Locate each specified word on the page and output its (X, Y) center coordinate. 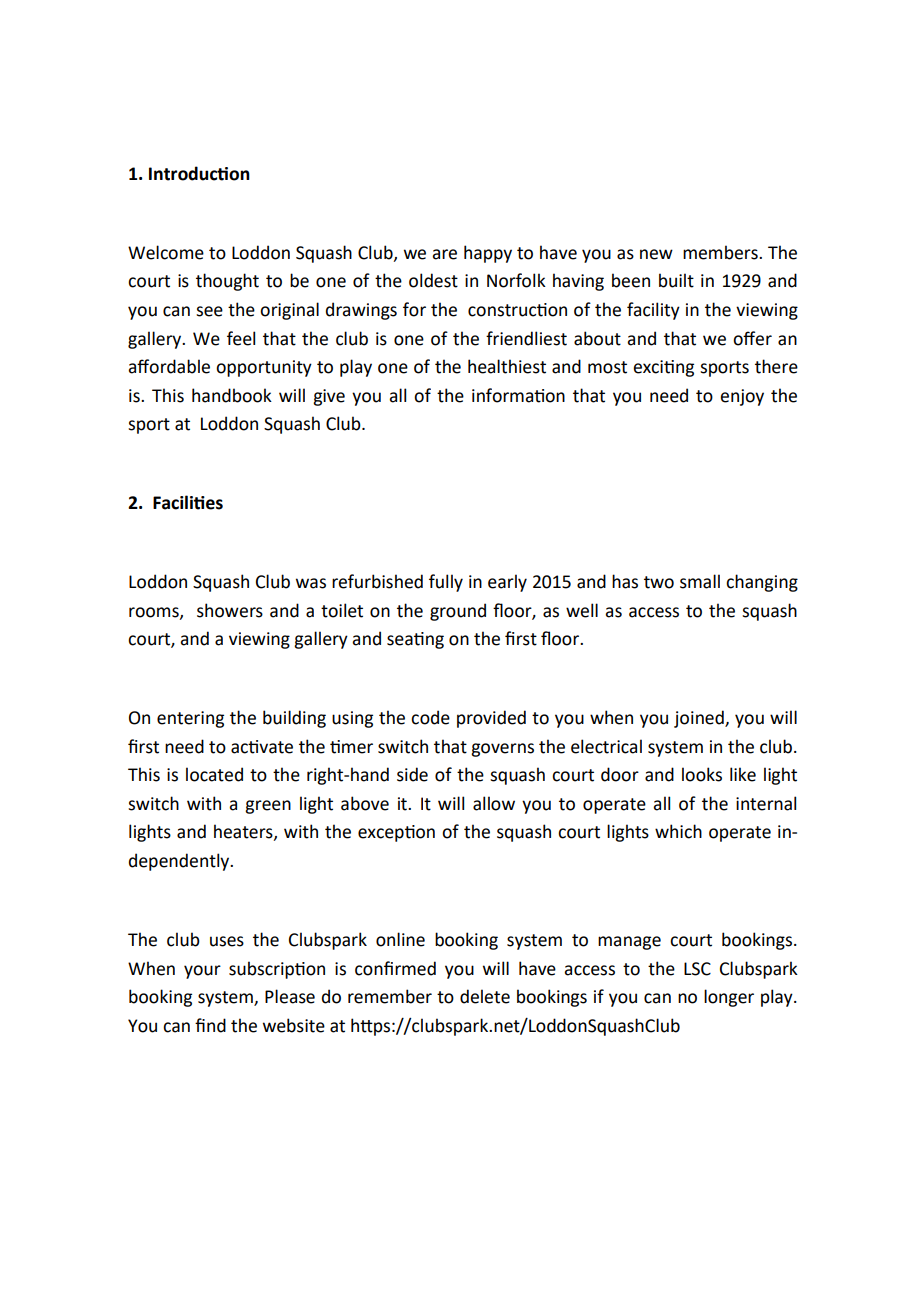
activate (262, 747)
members (721, 252)
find (210, 1025)
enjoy (742, 397)
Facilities (188, 502)
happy (488, 254)
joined (700, 719)
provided (491, 719)
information (518, 395)
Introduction (199, 173)
